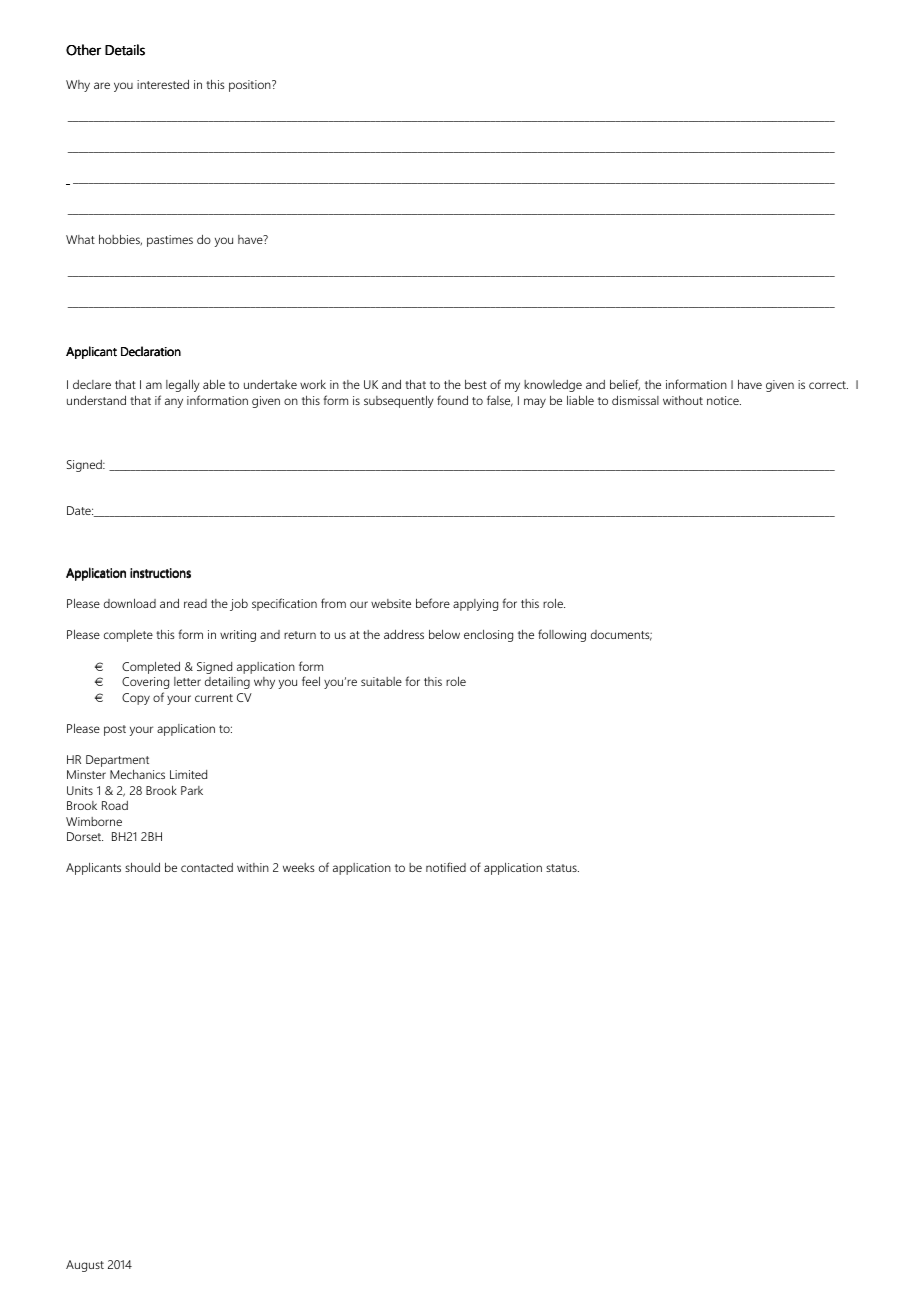 This image has height=1308, width=924. What do you see at coordinates (724, 400) in the image?
I see `notice` at bounding box center [724, 400].
